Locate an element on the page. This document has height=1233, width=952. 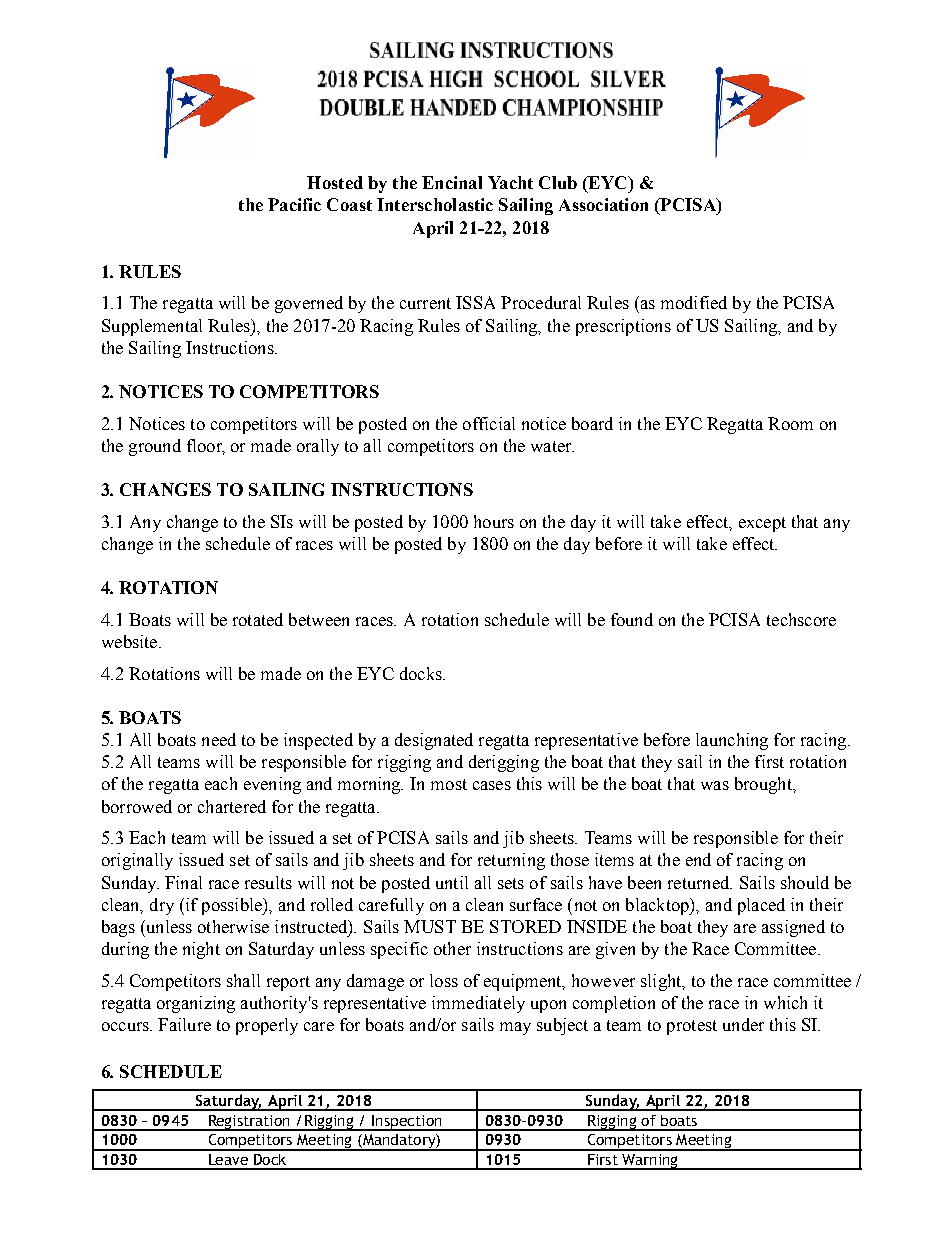
website is located at coordinates (131, 641).
